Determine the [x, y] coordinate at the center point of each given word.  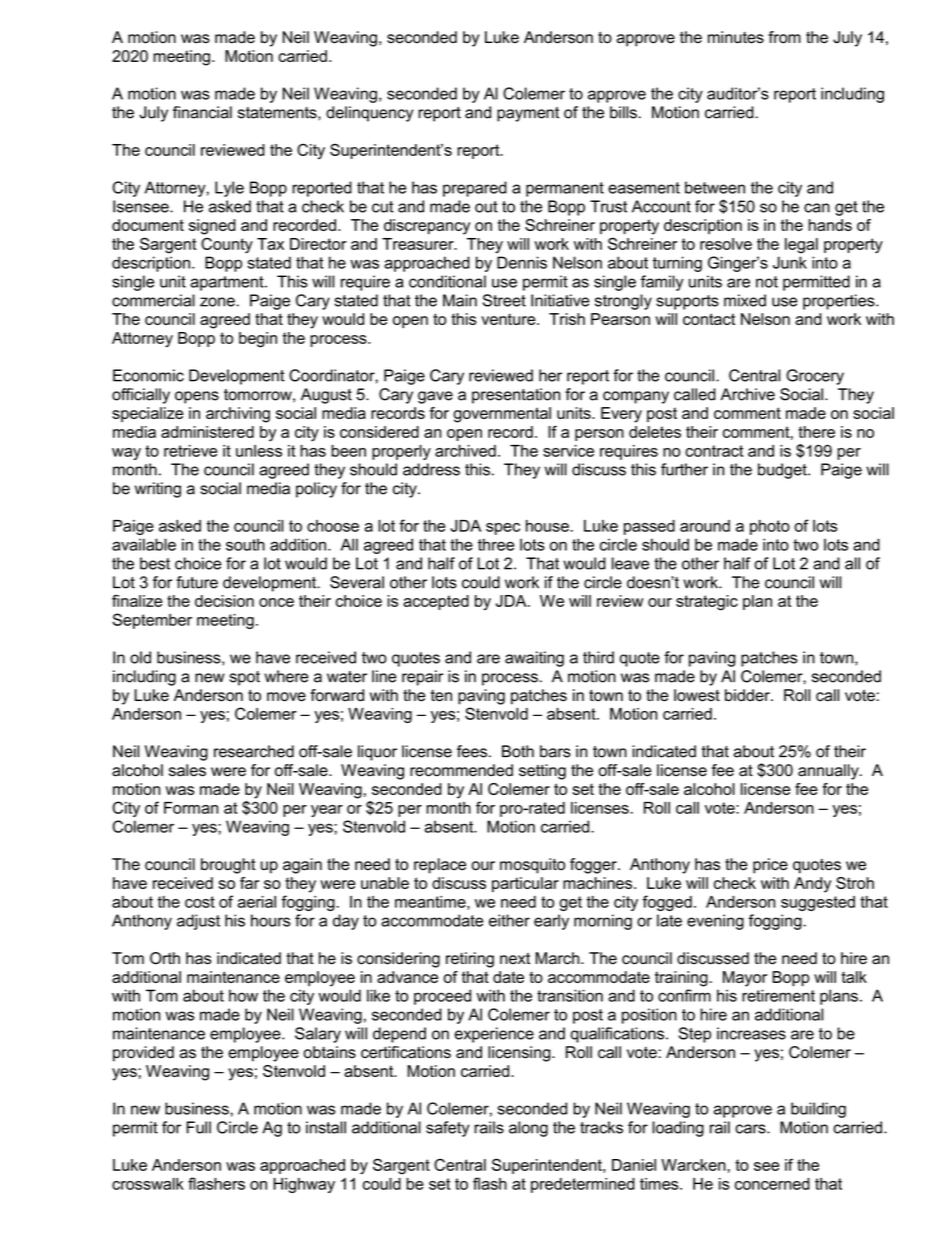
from [784, 37]
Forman [191, 808]
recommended [461, 770]
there [816, 432]
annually [829, 772]
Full [198, 1127]
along [528, 1129]
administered [207, 432]
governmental [502, 415]
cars [751, 1129]
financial [202, 112]
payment [528, 114]
